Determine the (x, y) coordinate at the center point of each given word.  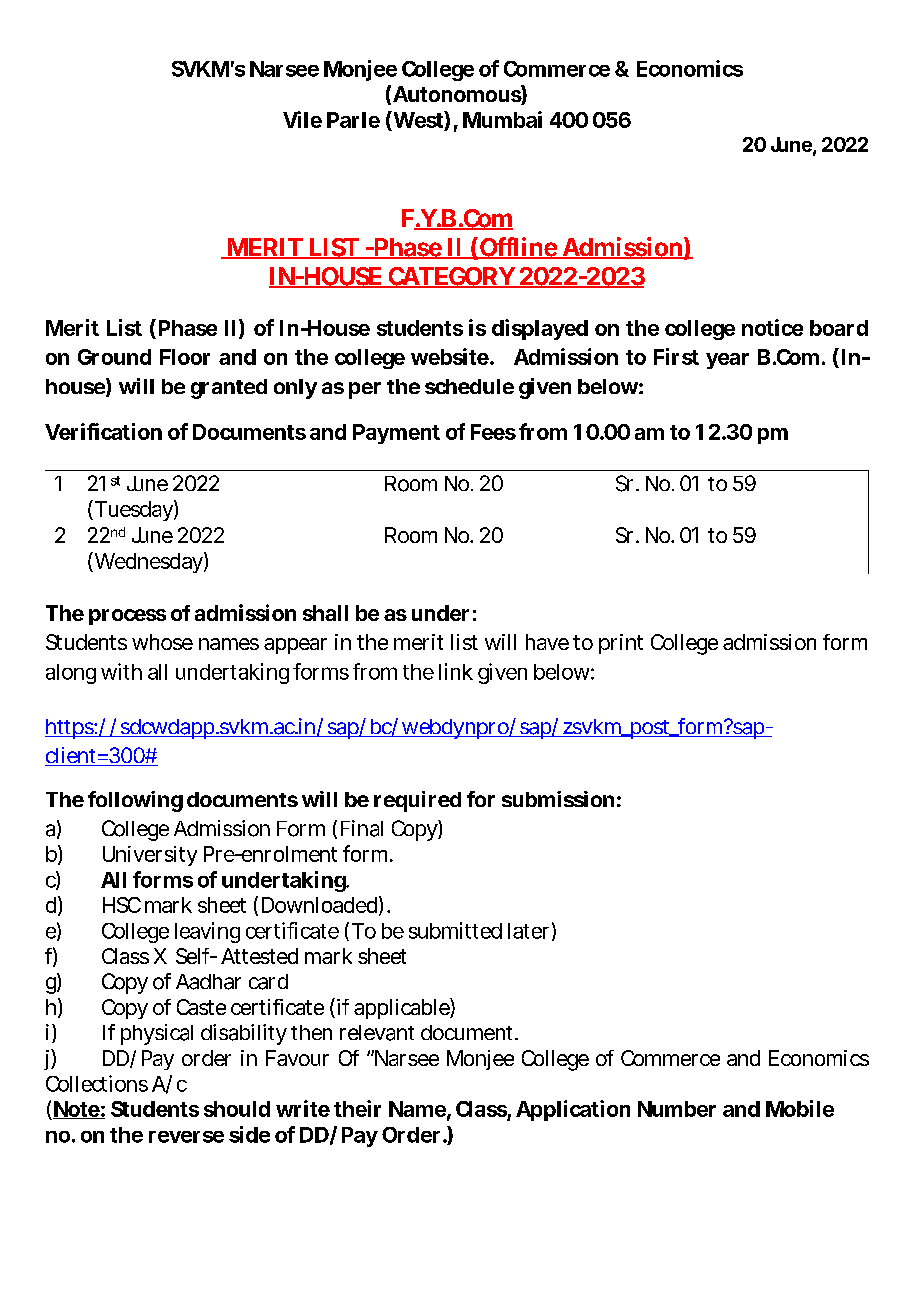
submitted (455, 930)
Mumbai (502, 119)
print (621, 644)
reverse (186, 1137)
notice (772, 327)
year (727, 361)
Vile (302, 119)
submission (558, 799)
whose (162, 642)
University (150, 856)
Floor (185, 357)
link (456, 671)
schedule (469, 386)
